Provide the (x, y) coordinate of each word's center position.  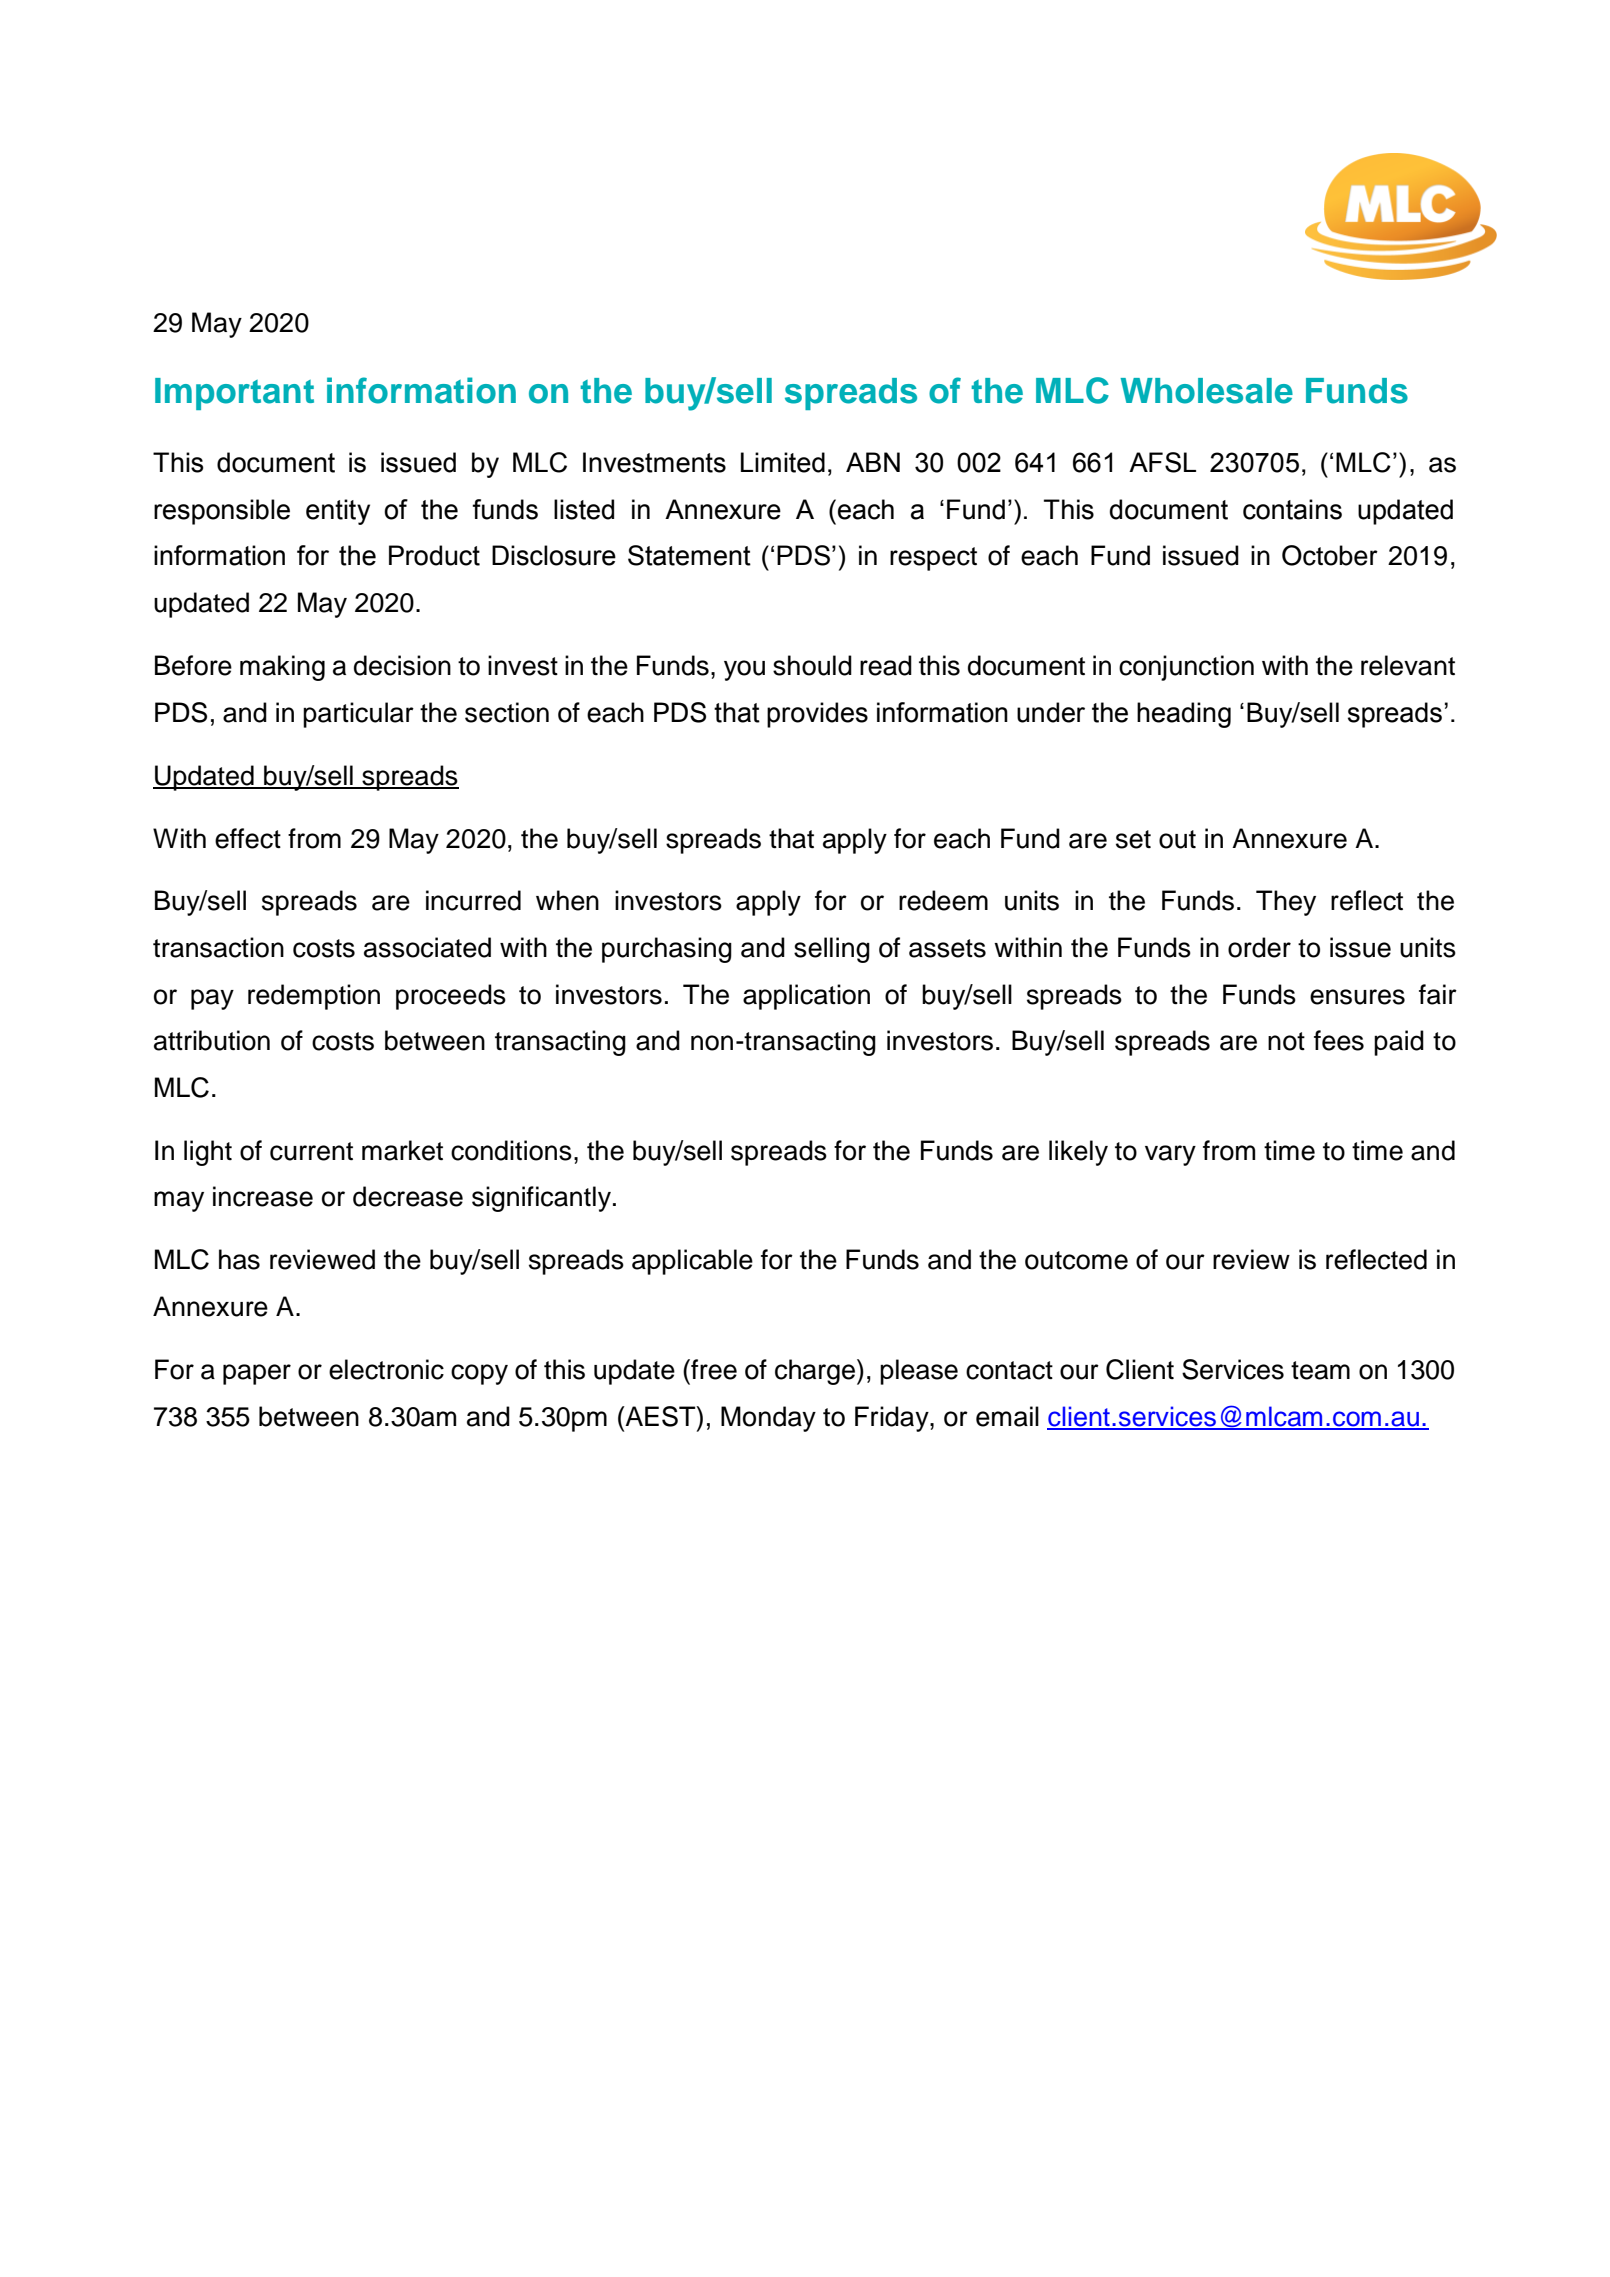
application (806, 997)
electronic (386, 1369)
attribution (212, 1040)
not (1286, 1041)
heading (1184, 715)
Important (234, 394)
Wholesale (1207, 391)
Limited (783, 462)
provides (817, 715)
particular (358, 715)
